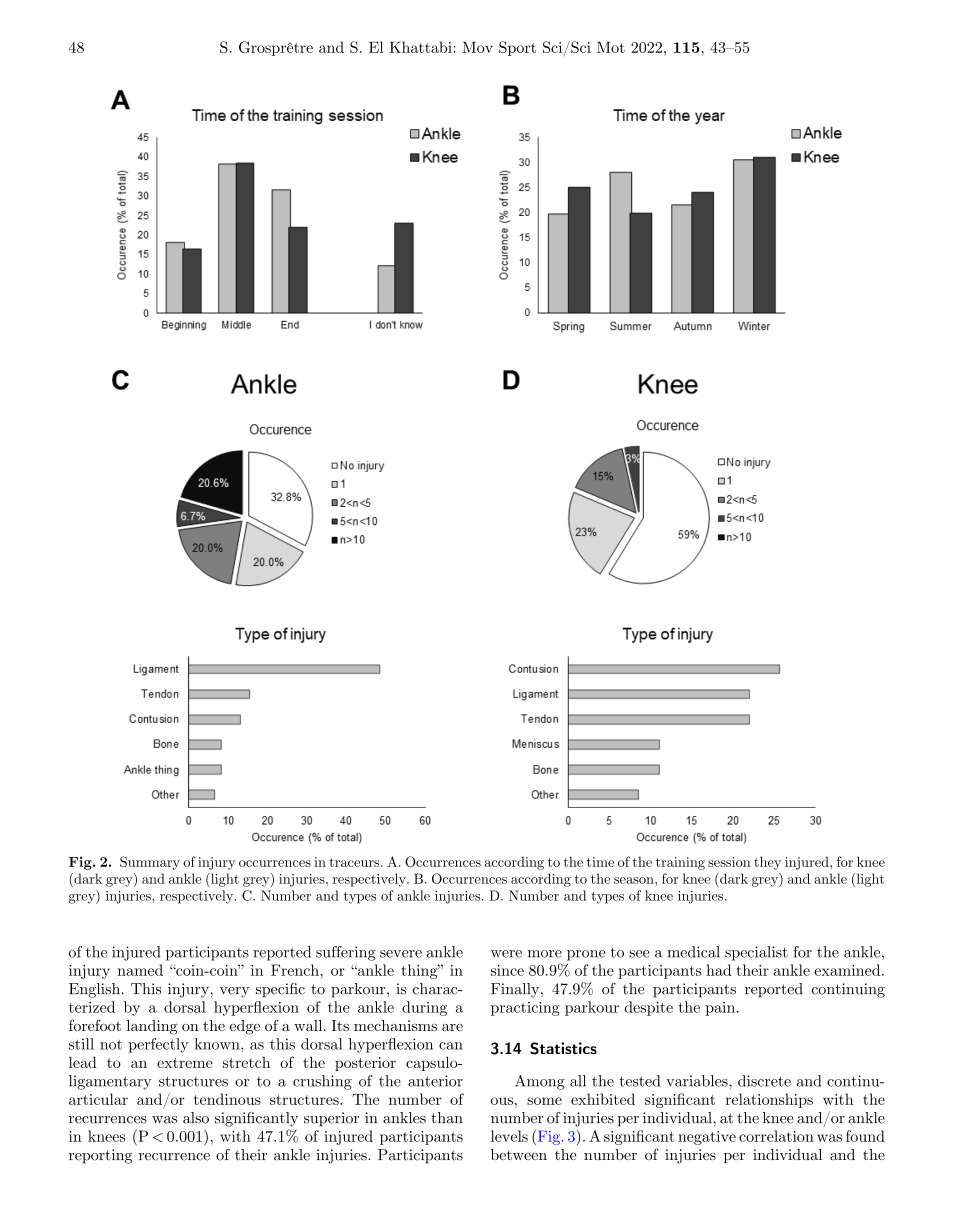 The width and height of the screenshot is (958, 1232). I want to click on also, so click(196, 1118).
